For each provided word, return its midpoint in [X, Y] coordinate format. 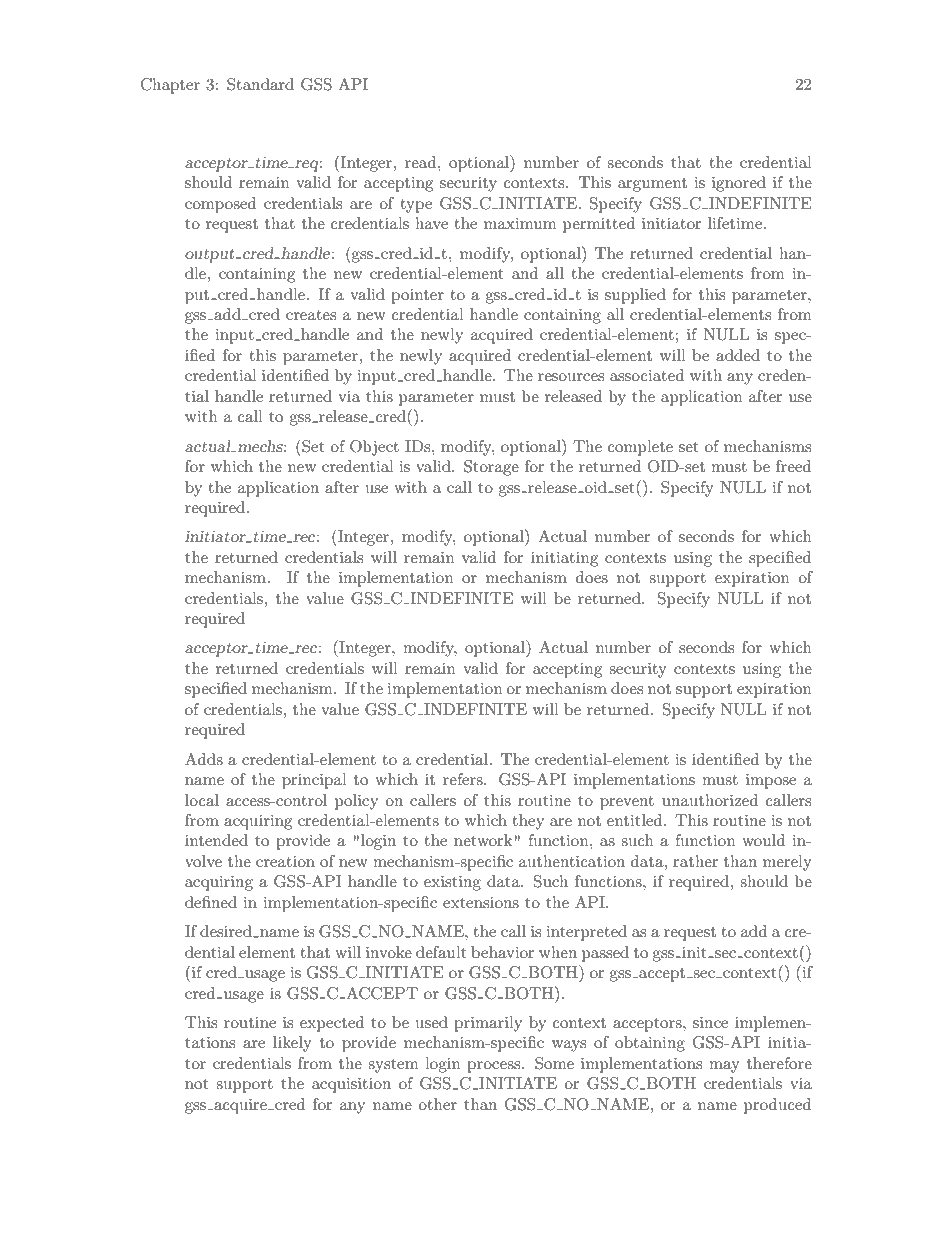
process [495, 1067]
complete [640, 448]
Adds [204, 759]
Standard [260, 84]
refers [464, 779]
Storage [491, 468]
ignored [739, 184]
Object [374, 448]
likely [292, 1044]
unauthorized [710, 800]
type [416, 206]
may [724, 1067]
